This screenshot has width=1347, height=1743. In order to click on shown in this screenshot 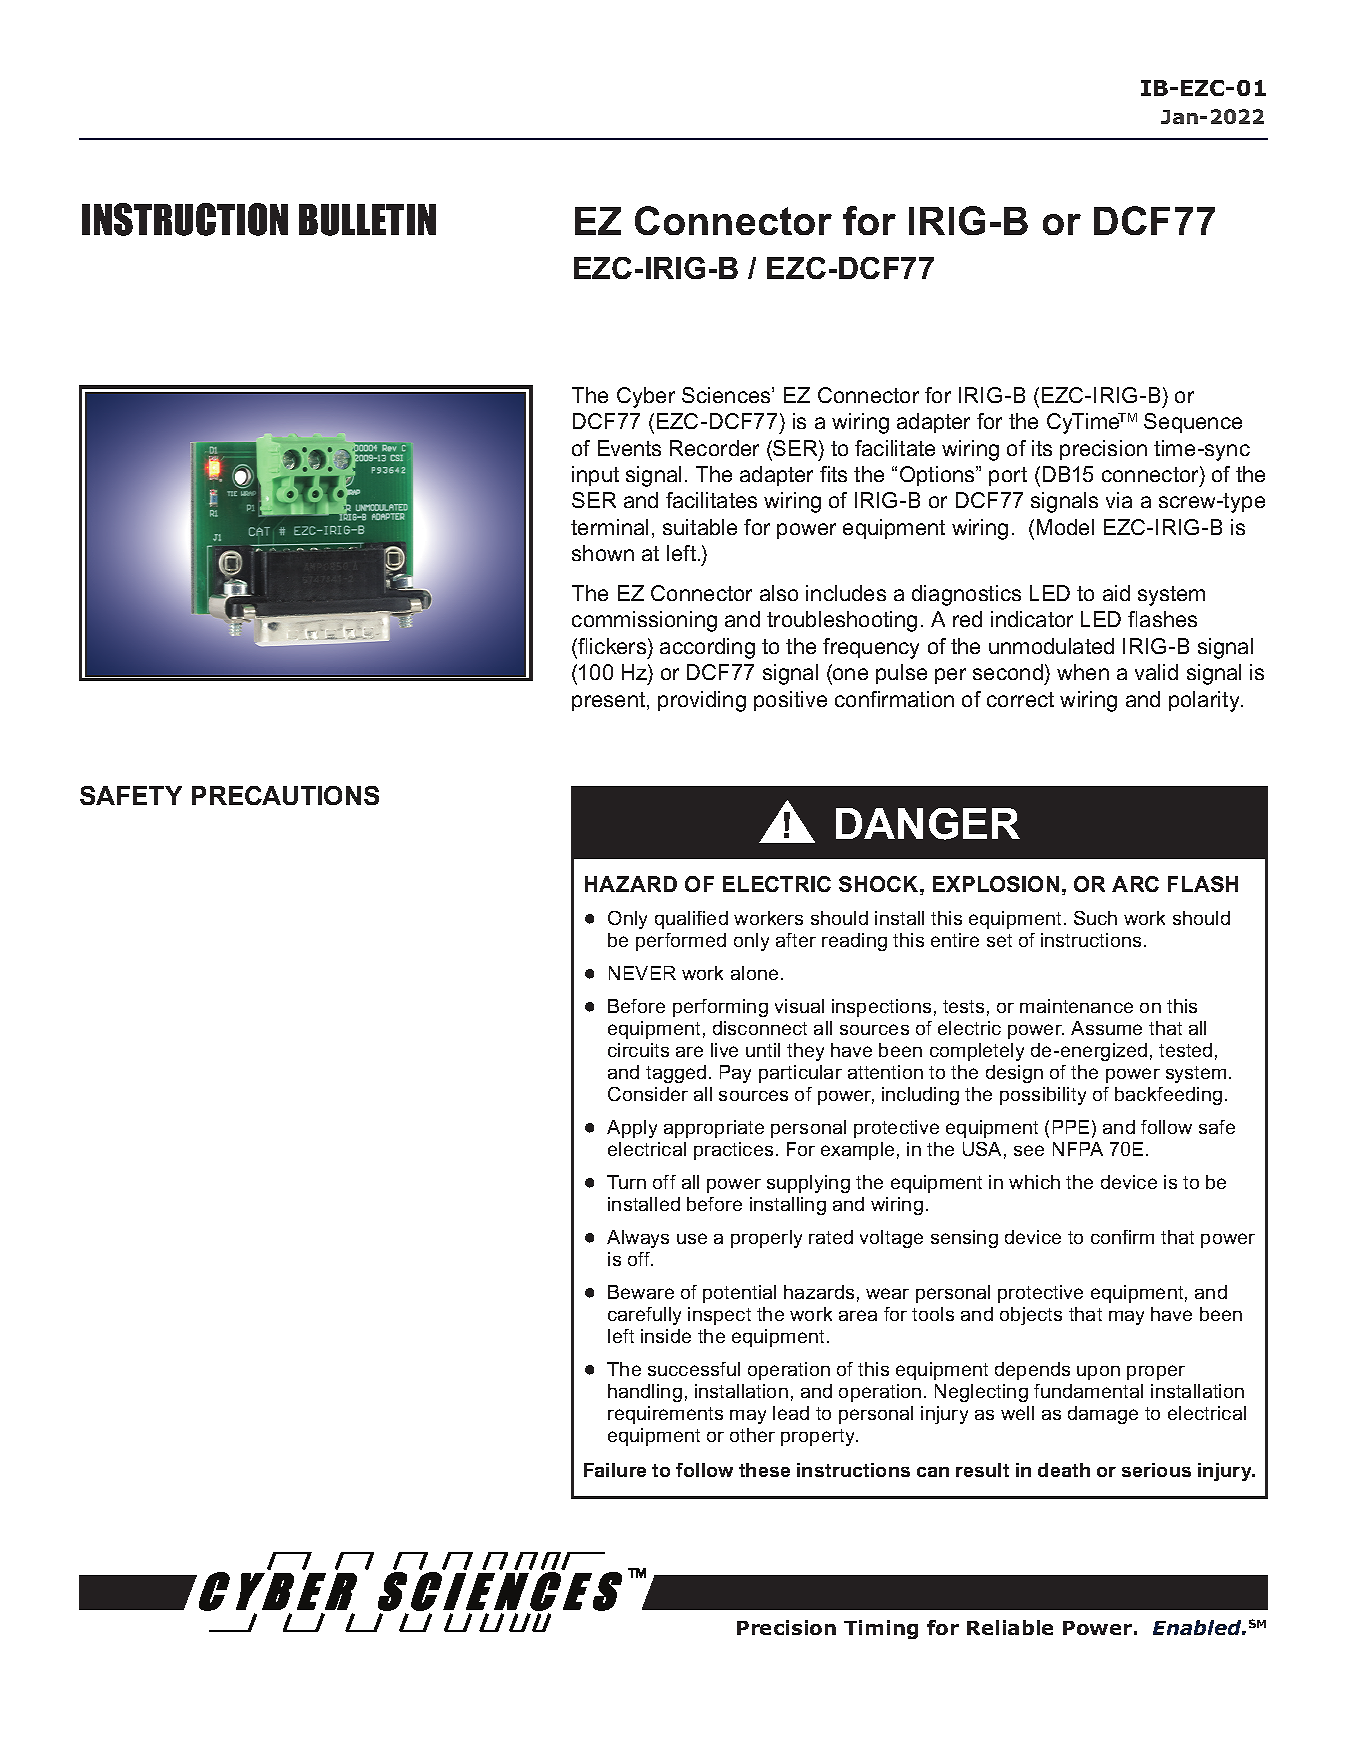, I will do `click(603, 553)`.
